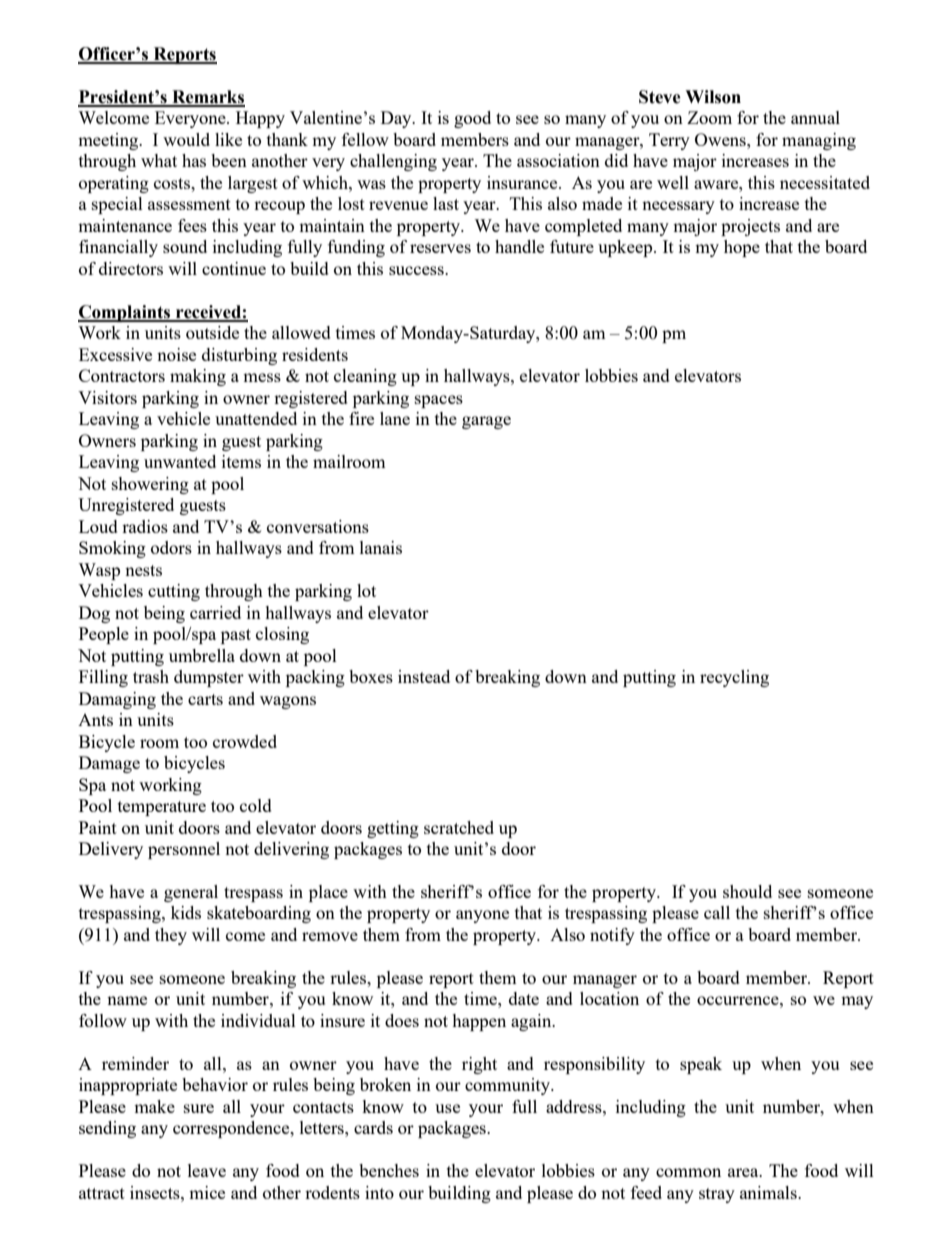 The image size is (952, 1233). Describe the element at coordinates (472, 119) in the document. I see `good` at that location.
